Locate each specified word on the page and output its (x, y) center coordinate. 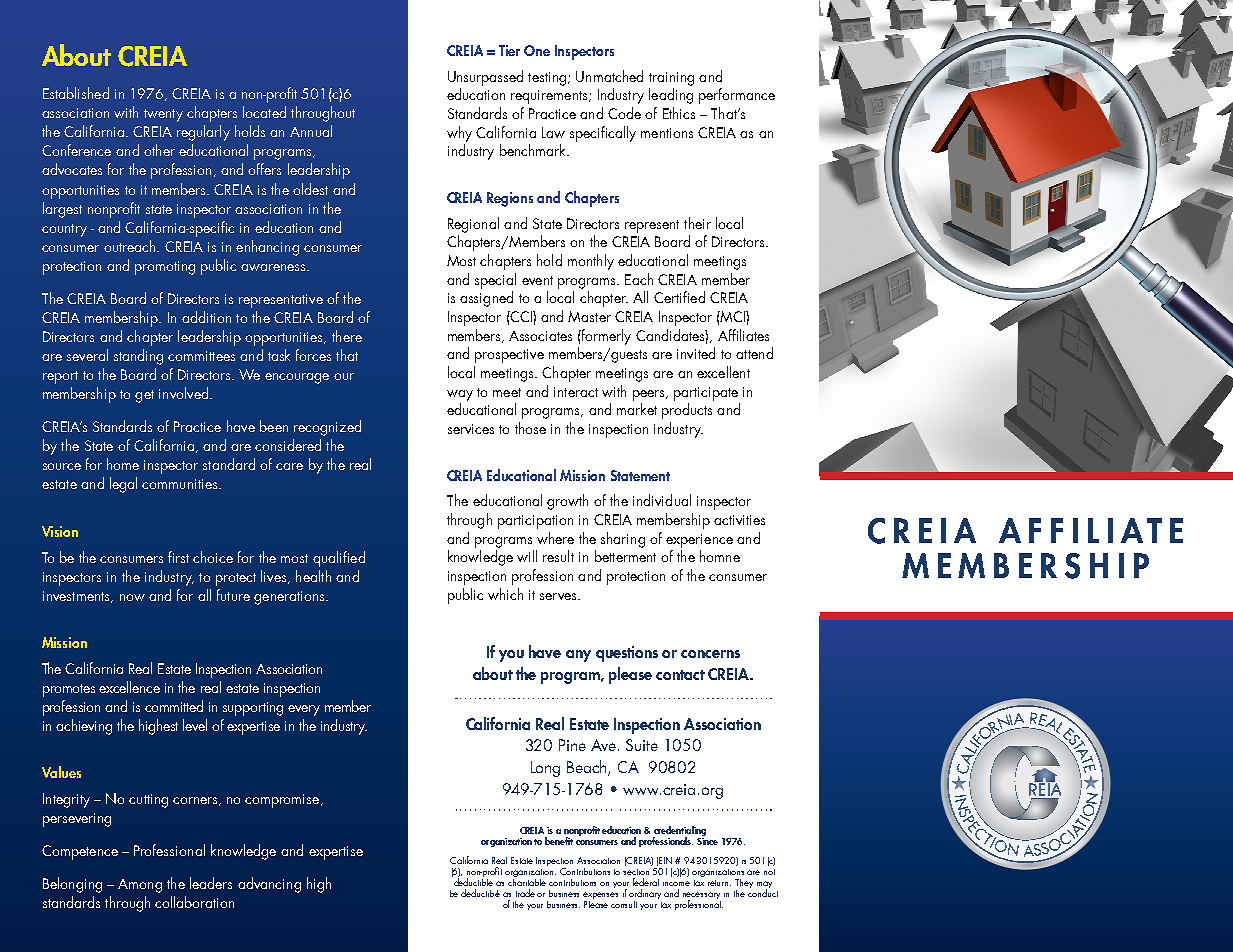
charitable (527, 881)
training (671, 79)
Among (140, 886)
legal (123, 485)
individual (662, 500)
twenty (163, 115)
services (471, 429)
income (676, 883)
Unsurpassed (485, 78)
